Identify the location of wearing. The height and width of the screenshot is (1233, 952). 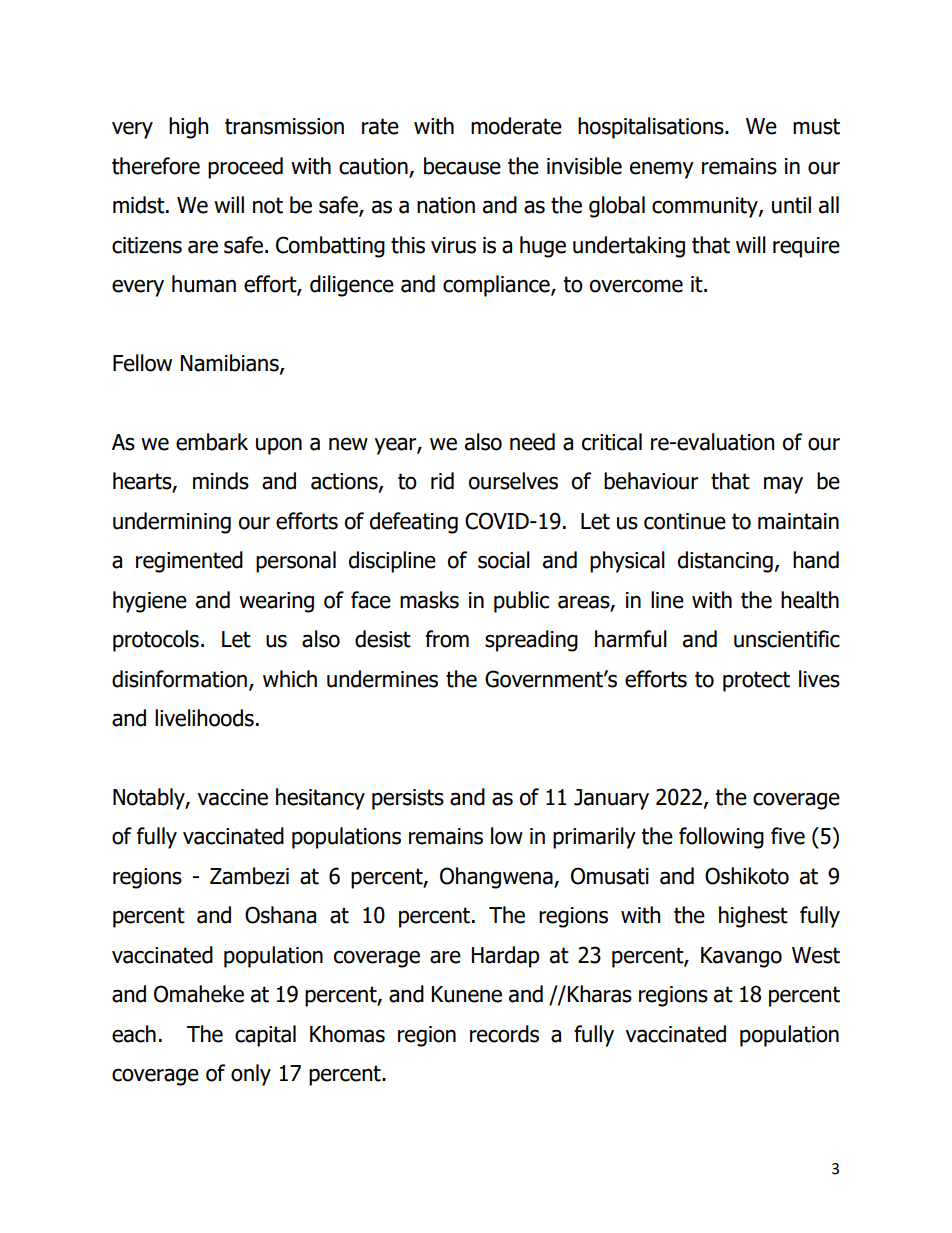
(276, 602).
